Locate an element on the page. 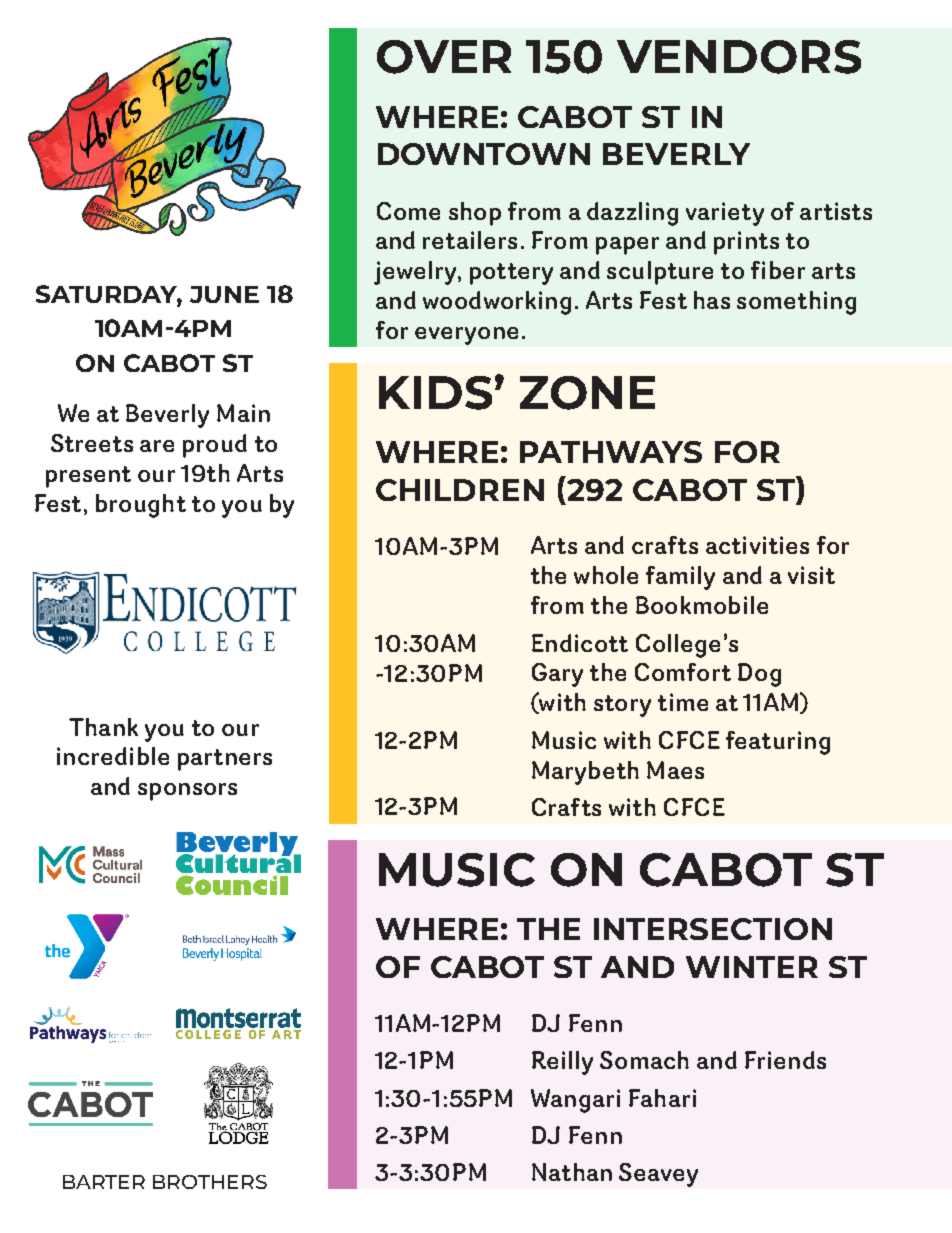 The height and width of the page is (1233, 952). Dog is located at coordinates (759, 675).
